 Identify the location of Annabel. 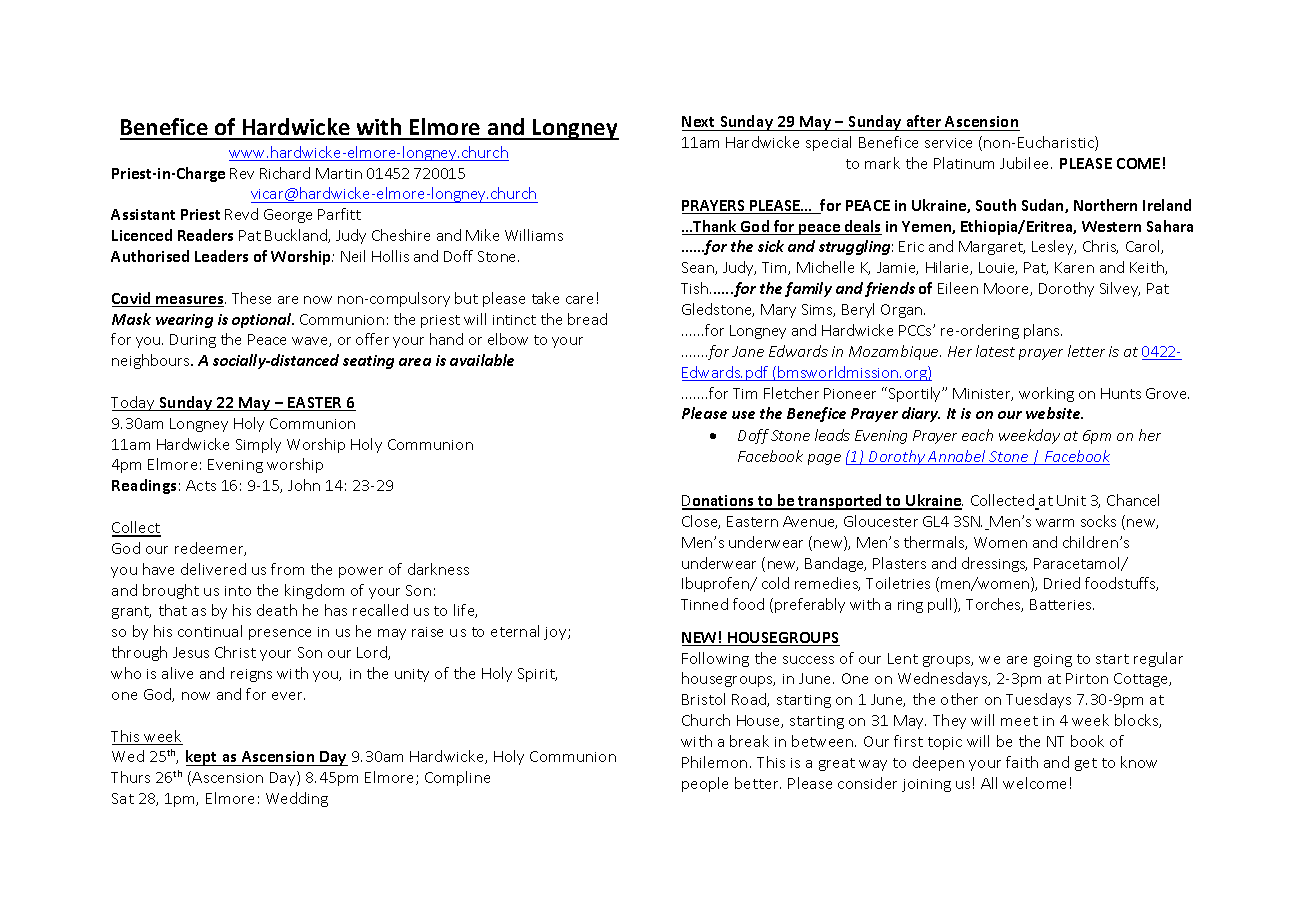
(957, 457).
